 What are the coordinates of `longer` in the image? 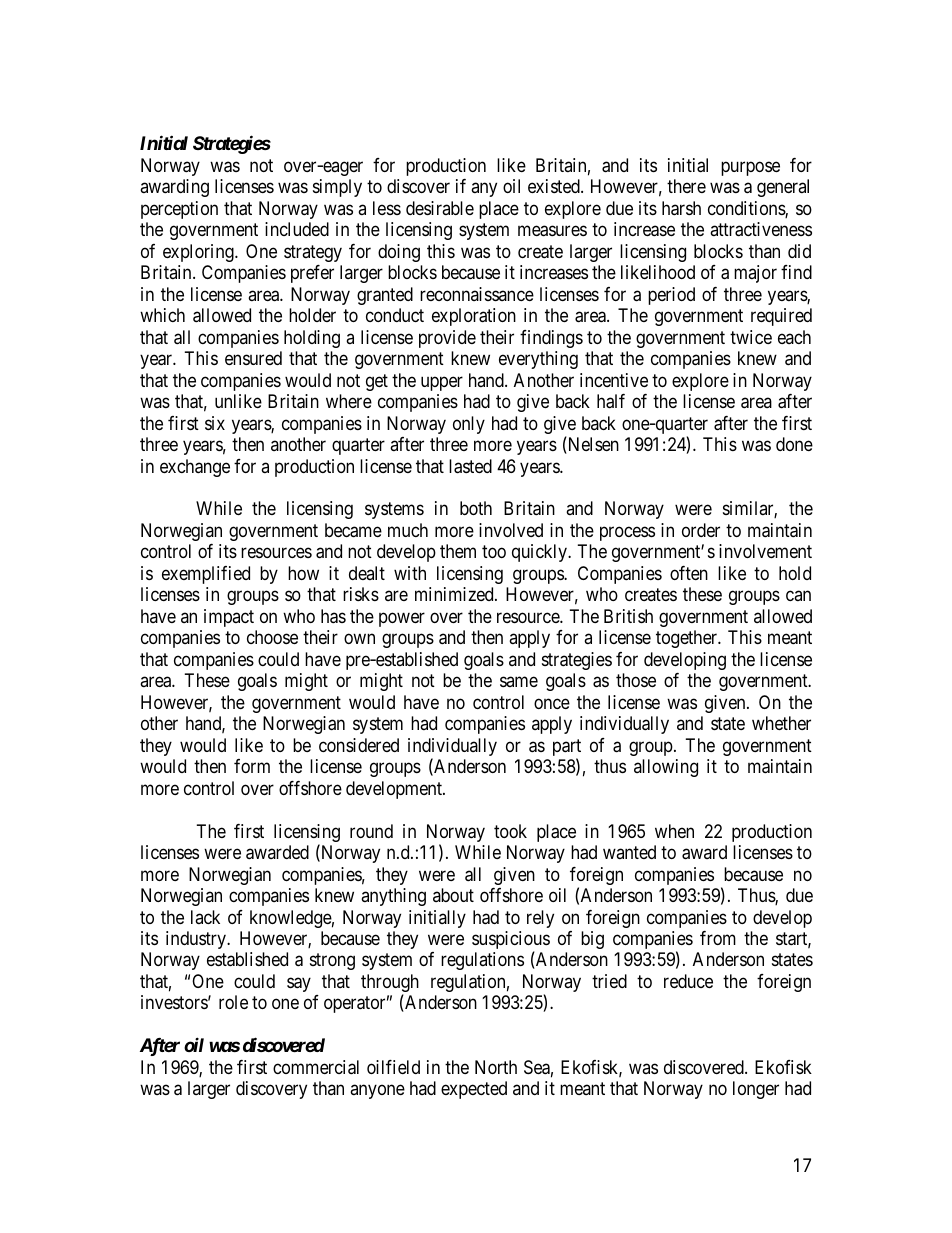 It's located at (756, 1090).
